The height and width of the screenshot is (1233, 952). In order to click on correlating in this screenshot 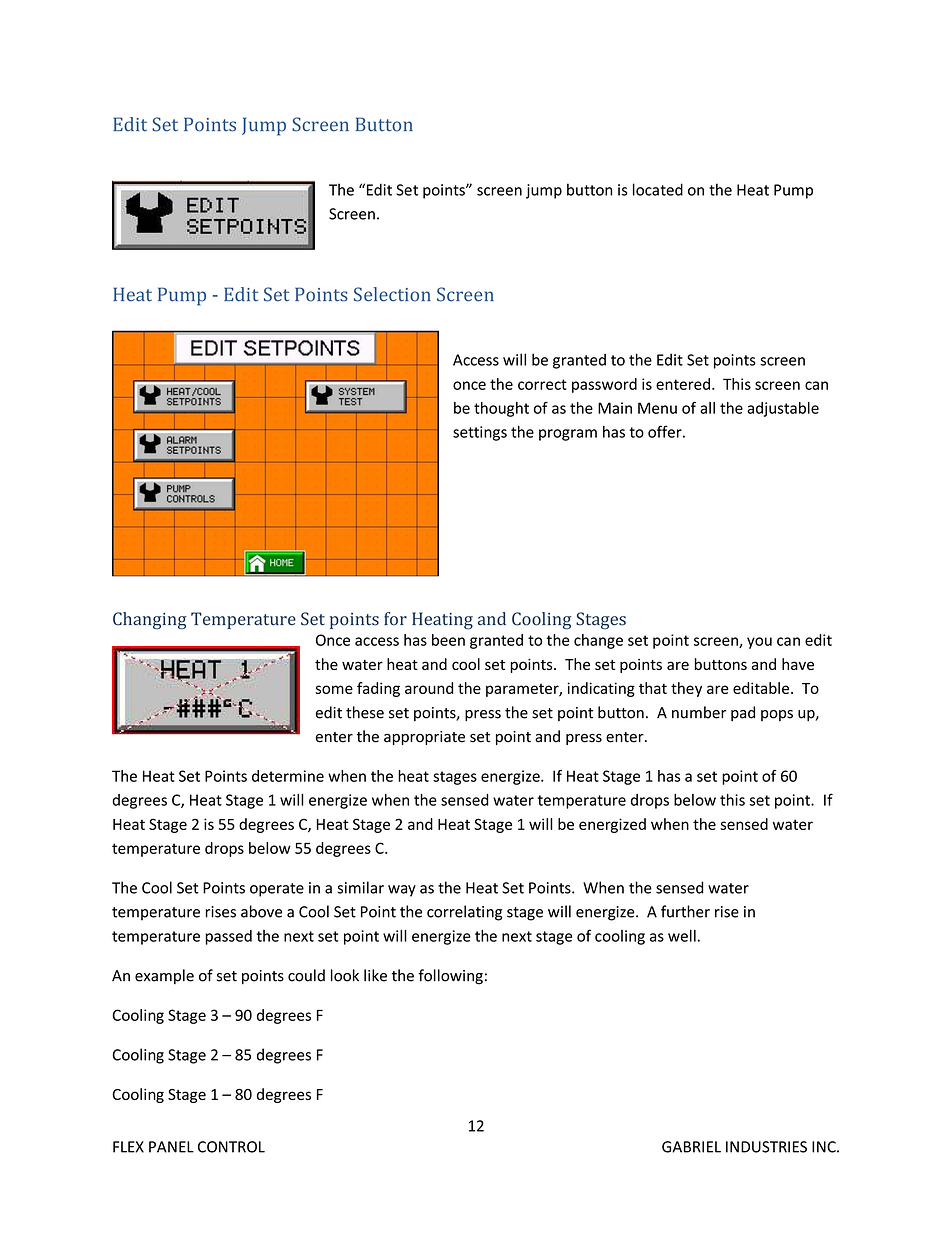, I will do `click(464, 913)`.
